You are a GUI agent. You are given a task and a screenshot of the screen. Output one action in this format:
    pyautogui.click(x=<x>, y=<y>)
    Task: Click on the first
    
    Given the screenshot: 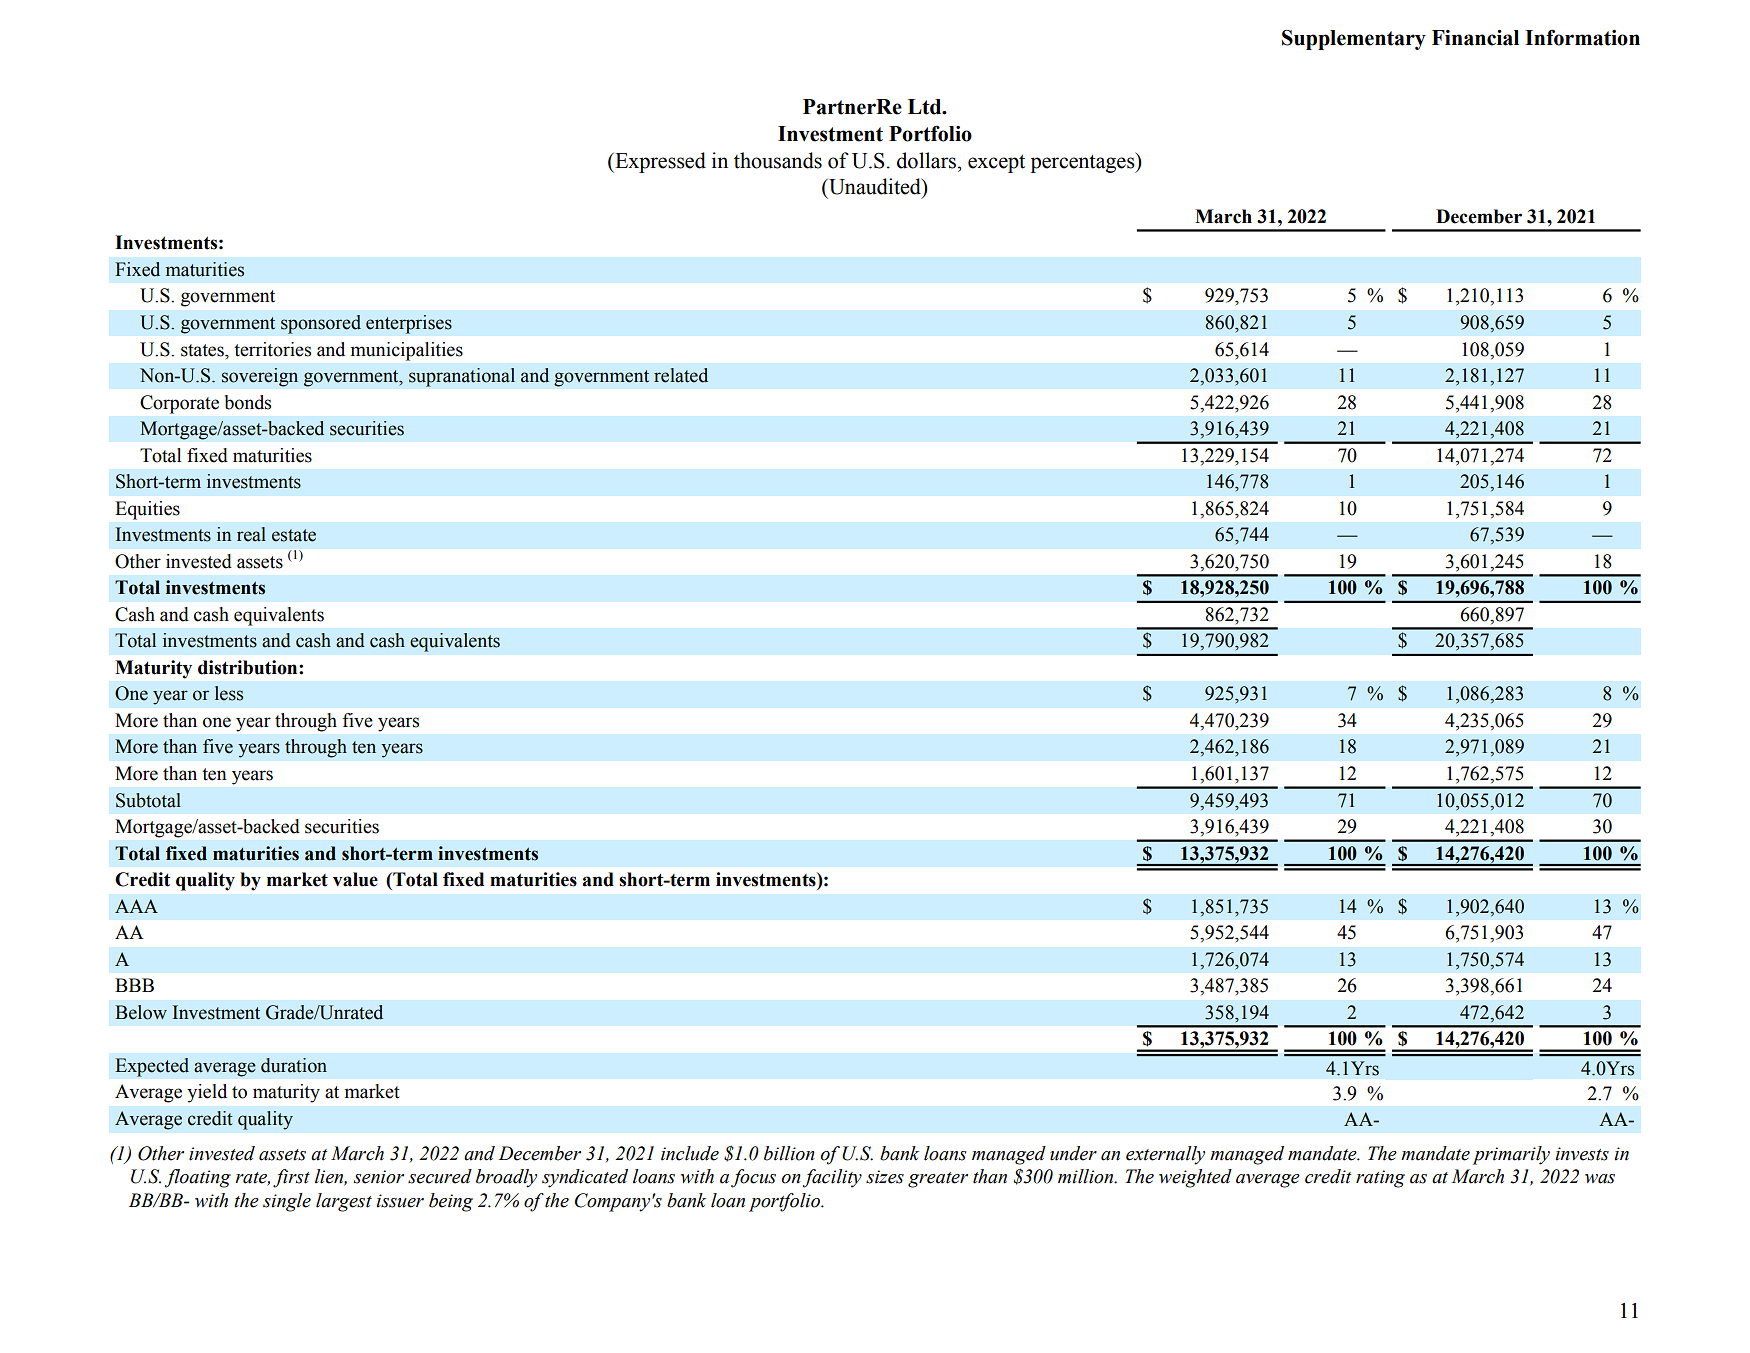 What is the action you would take?
    pyautogui.click(x=291, y=1178)
